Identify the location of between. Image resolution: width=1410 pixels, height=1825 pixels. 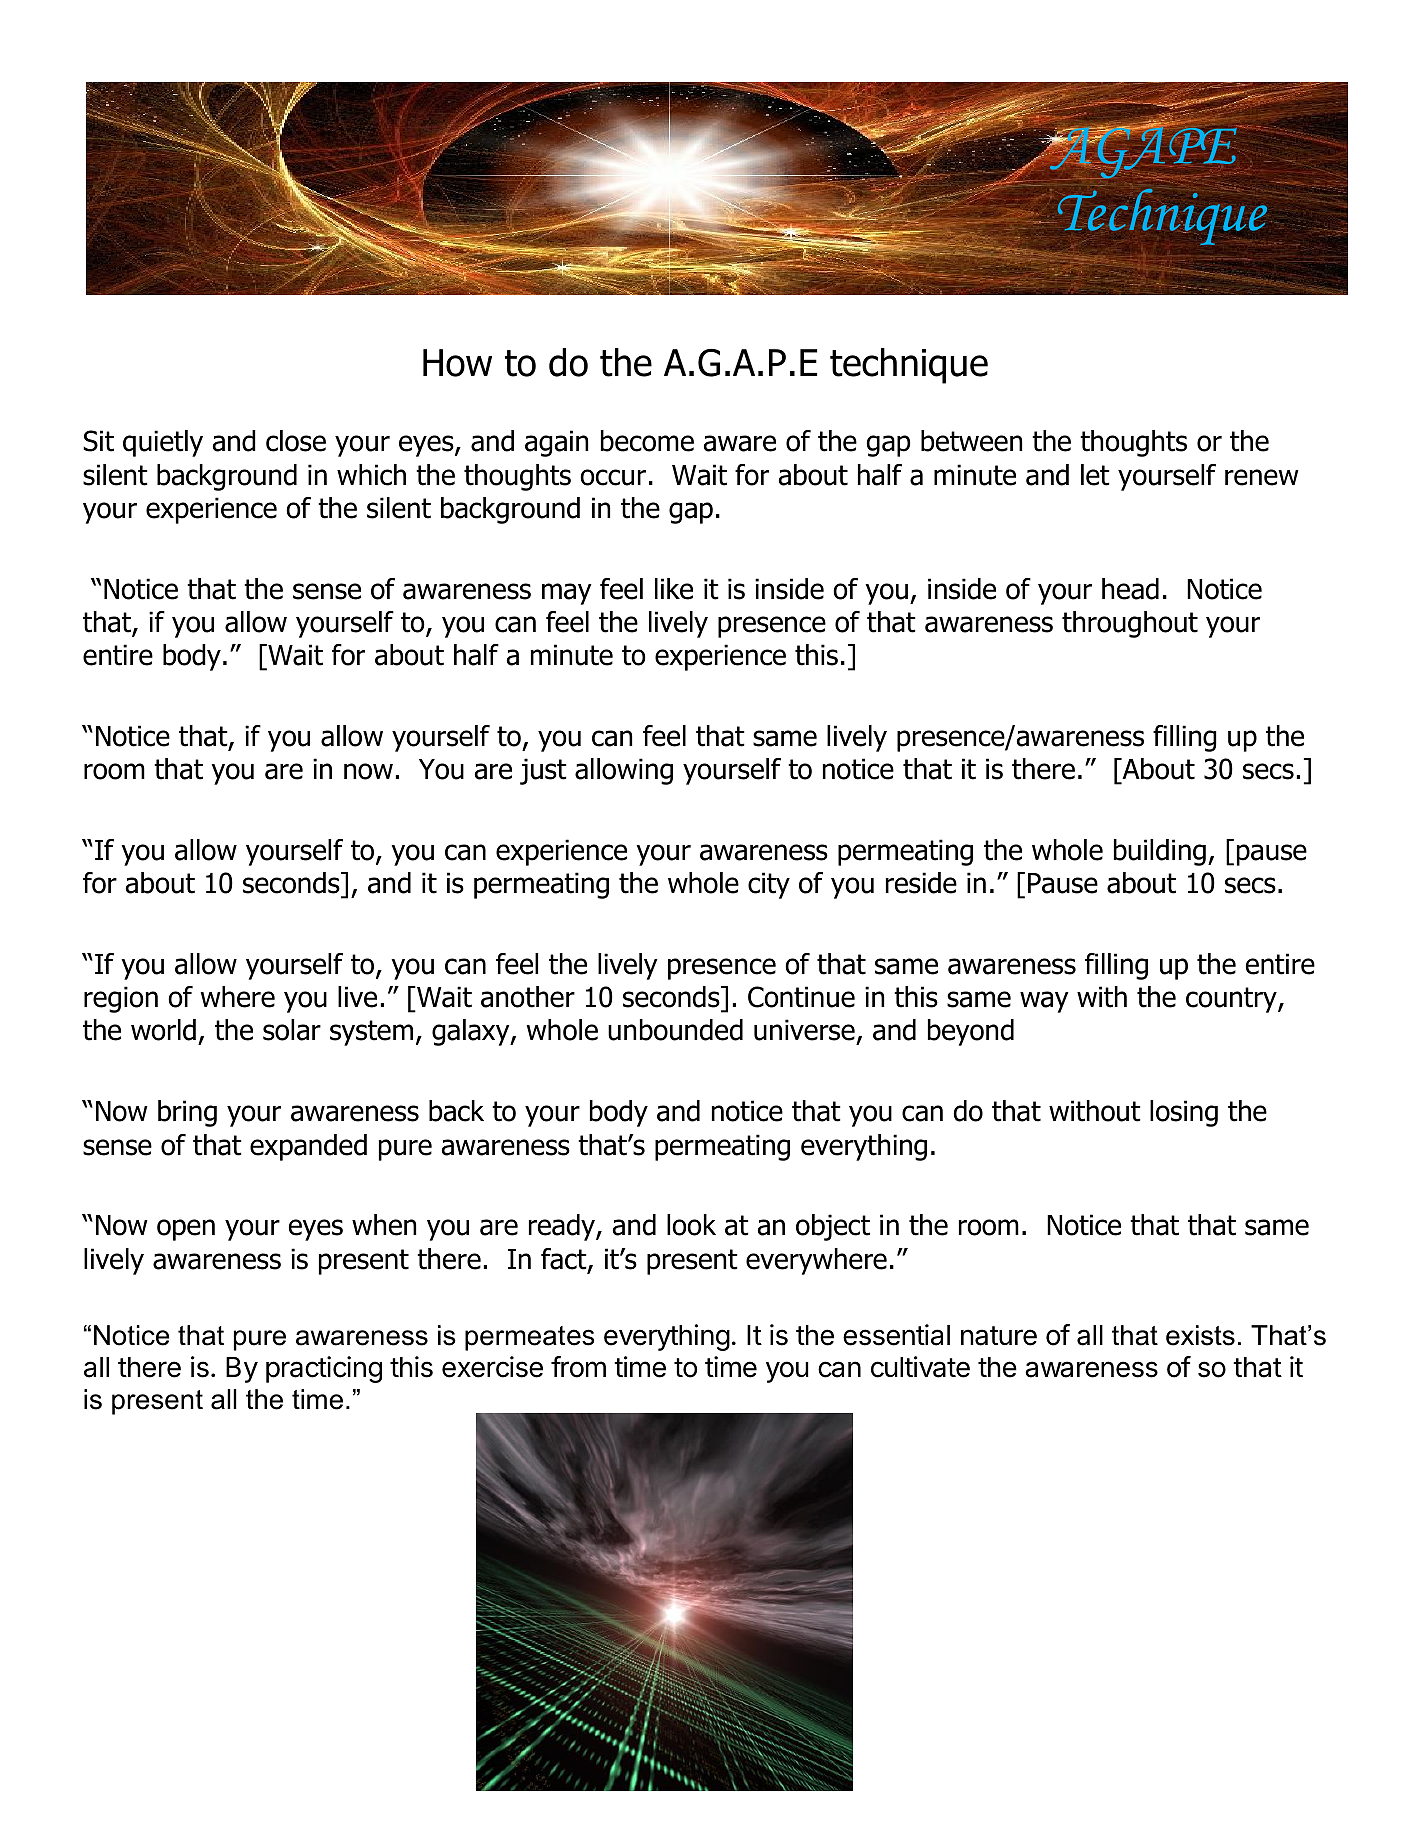
(971, 441).
